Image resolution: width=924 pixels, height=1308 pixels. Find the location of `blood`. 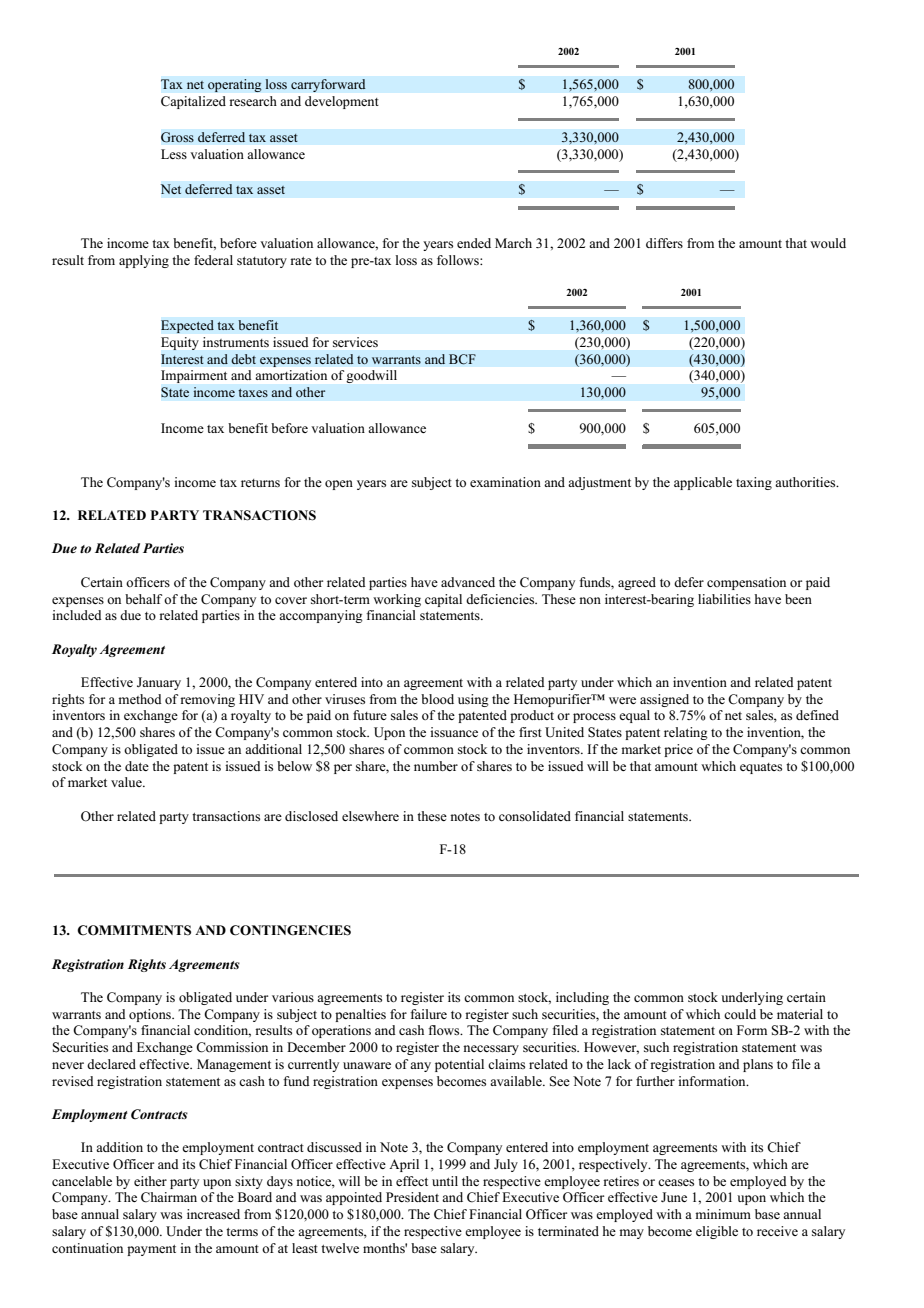

blood is located at coordinates (437, 699).
